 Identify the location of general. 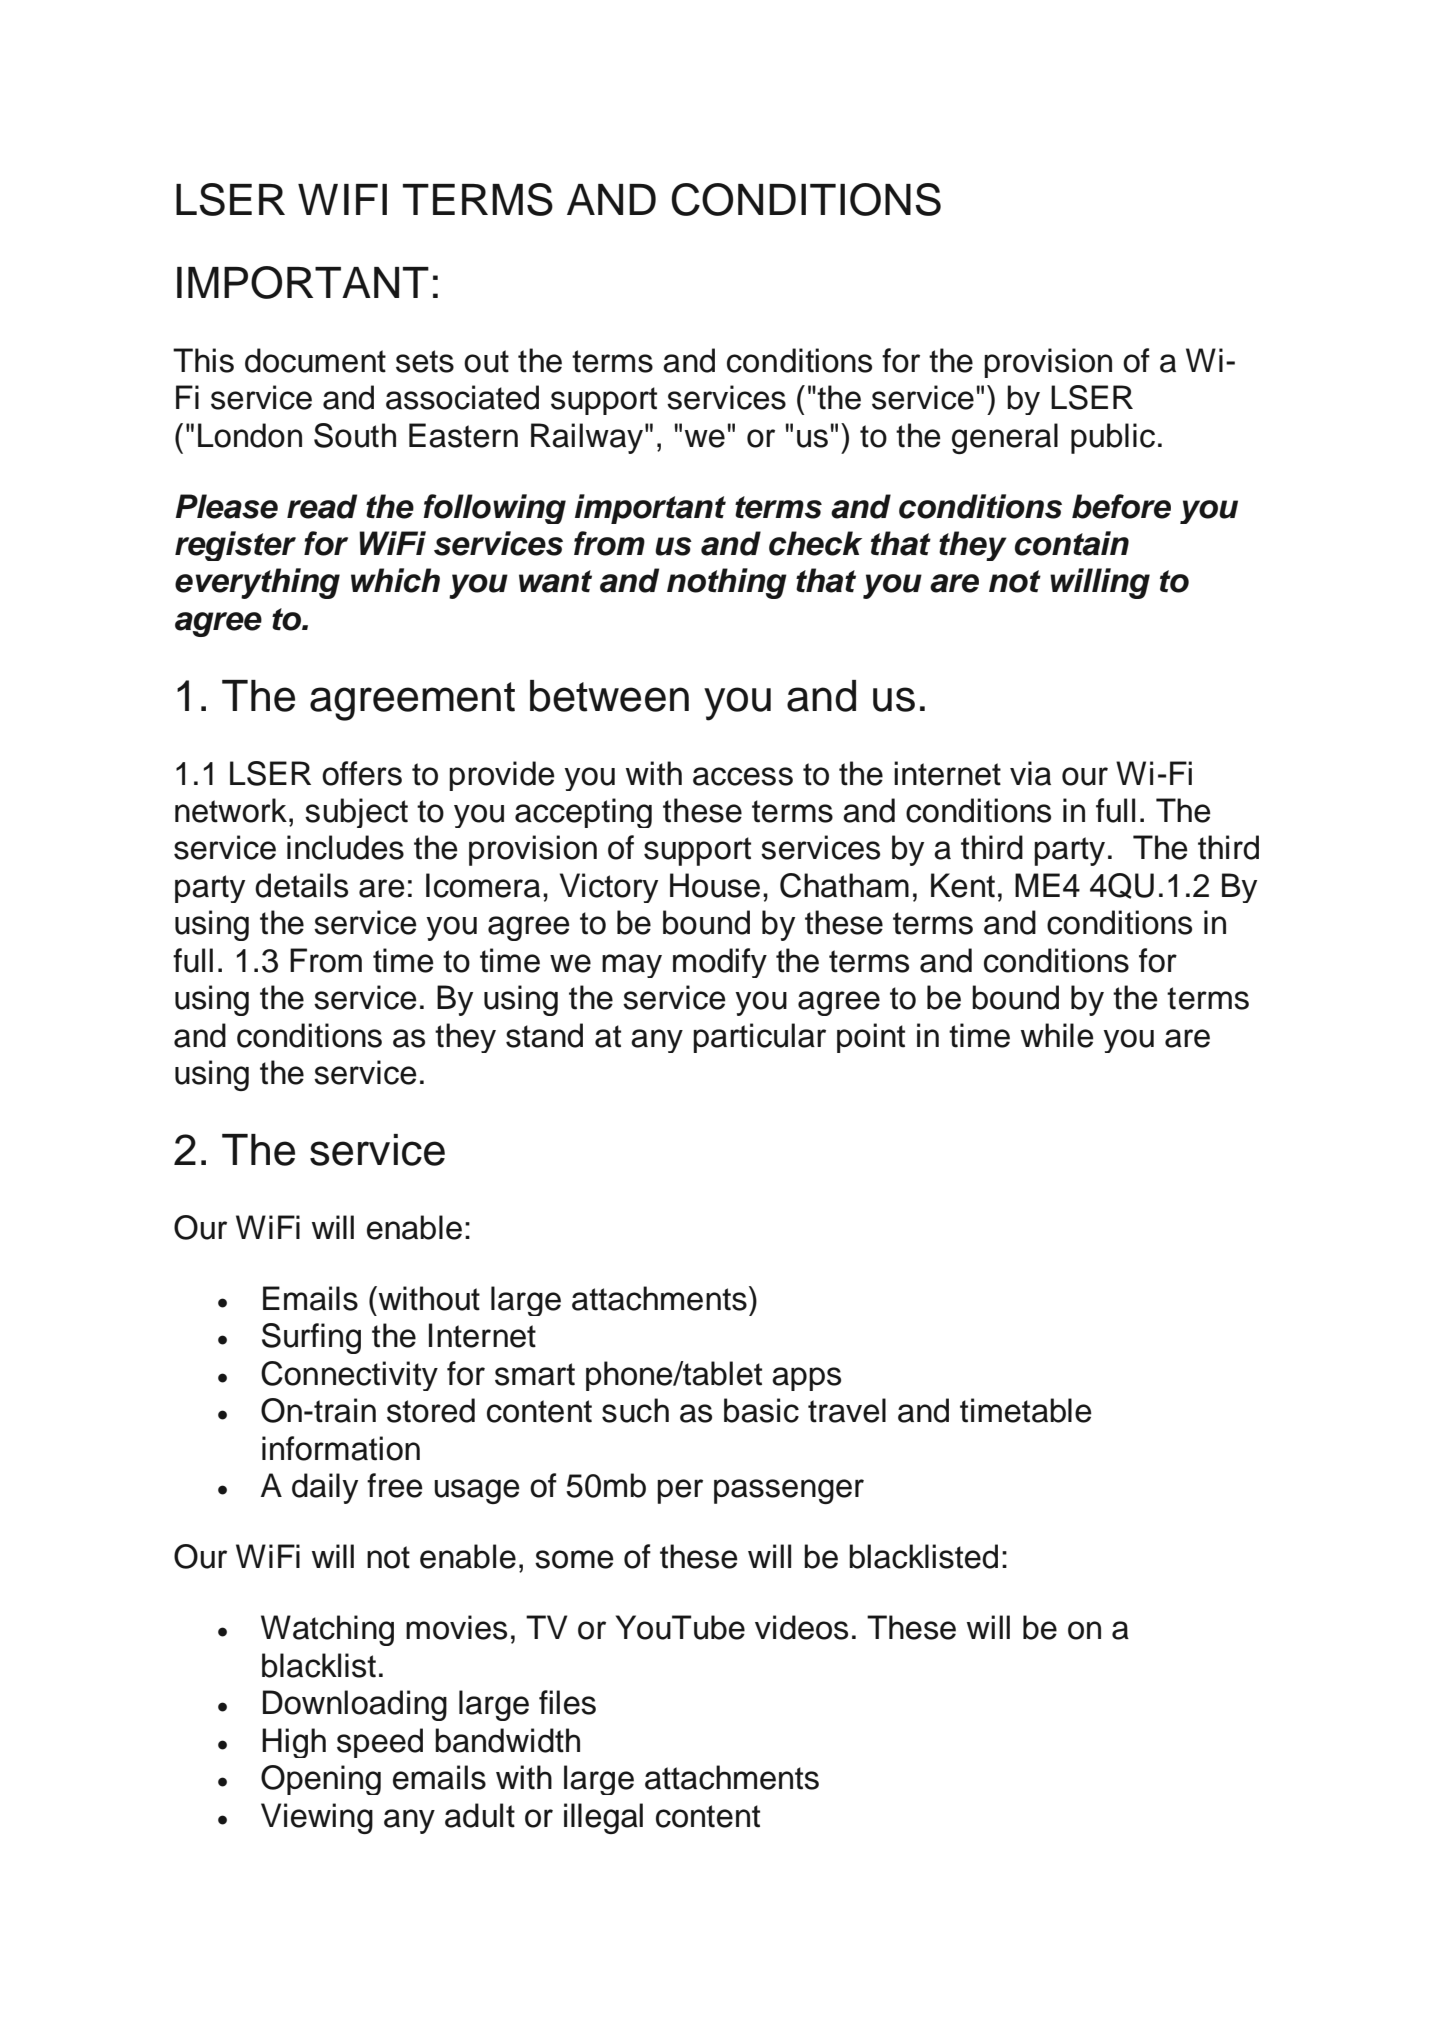
(1005, 438).
